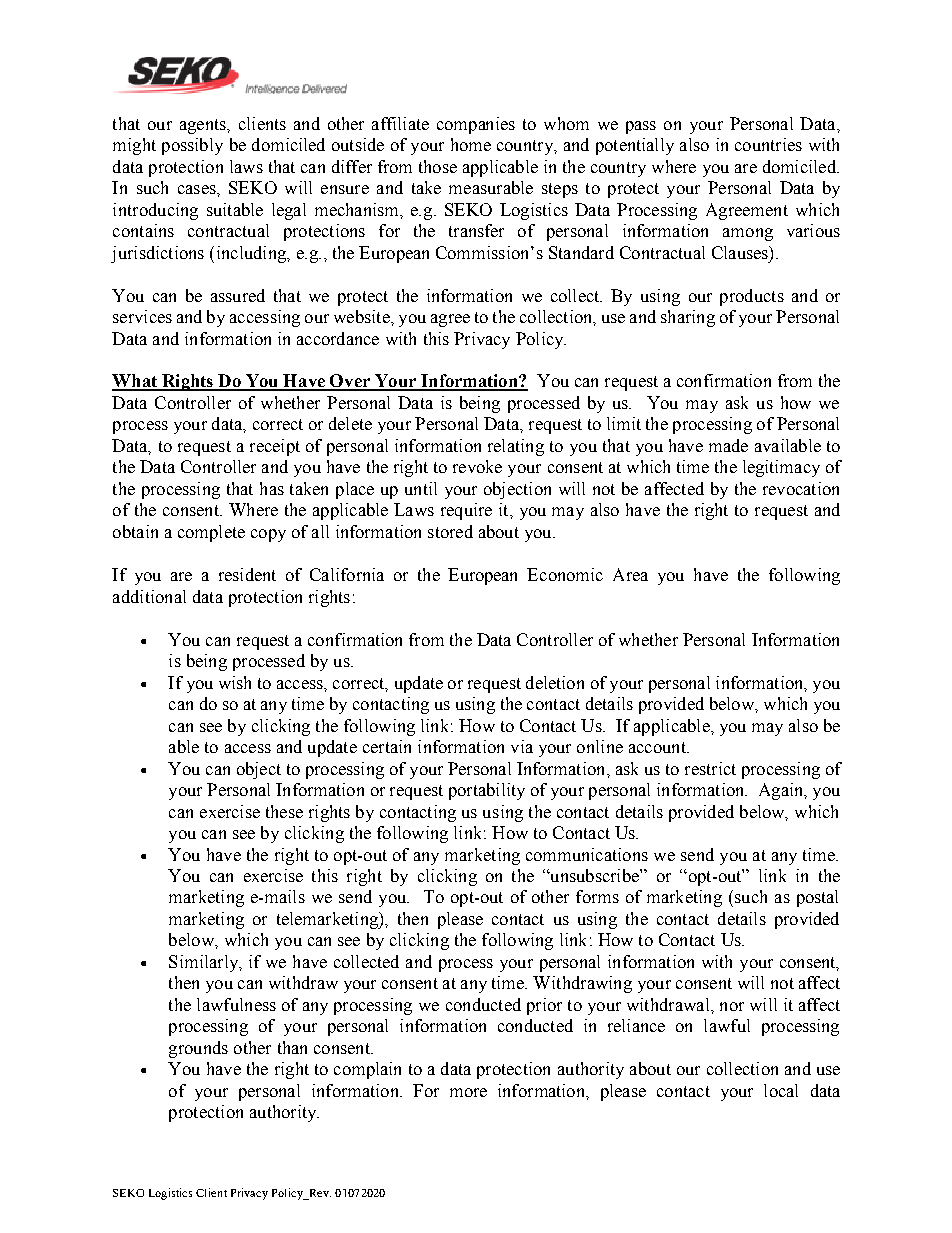 Image resolution: width=952 pixels, height=1233 pixels. Describe the element at coordinates (768, 144) in the document. I see `countries` at that location.
